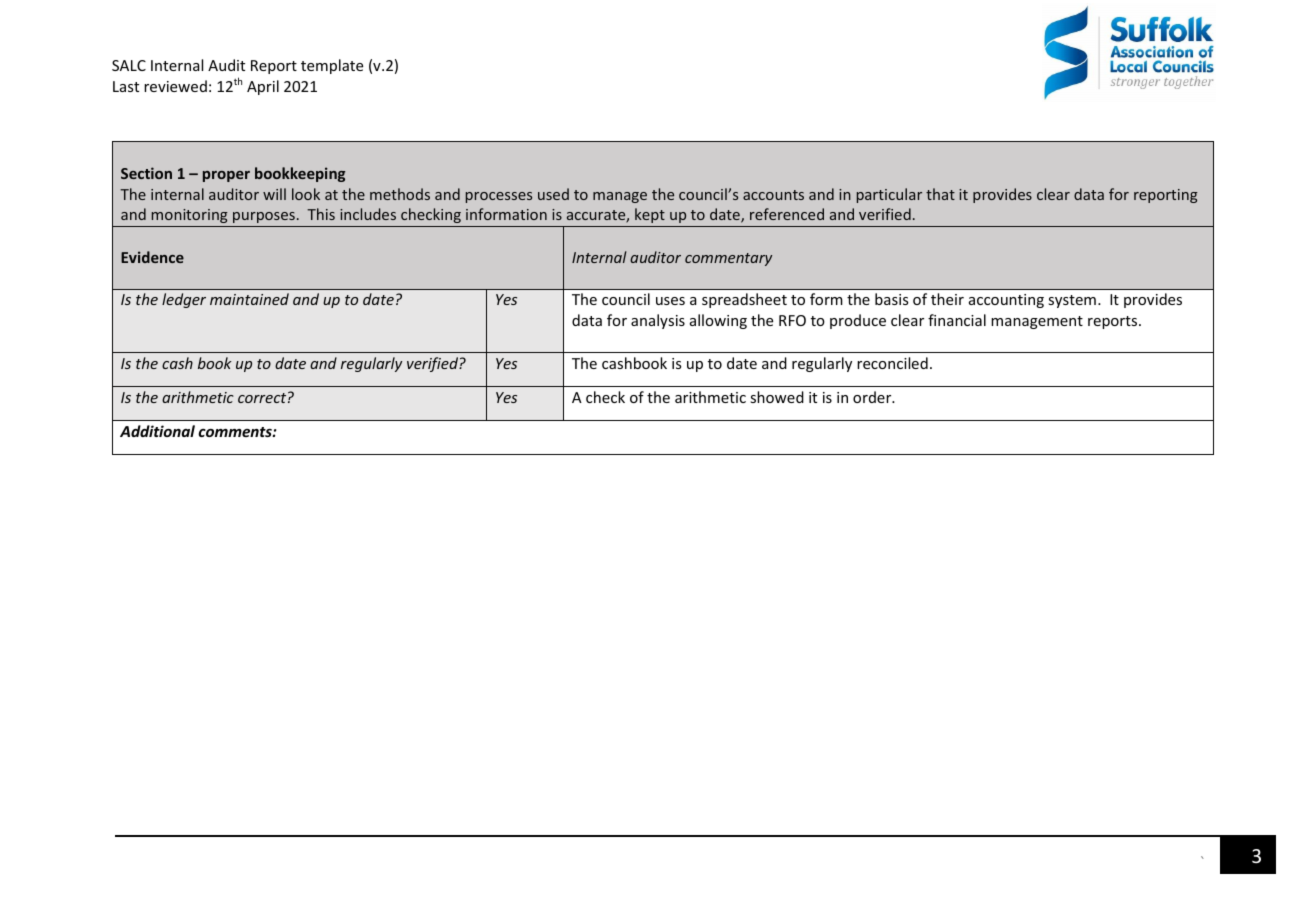 Image resolution: width=1308 pixels, height=924 pixels. I want to click on uses, so click(670, 301).
